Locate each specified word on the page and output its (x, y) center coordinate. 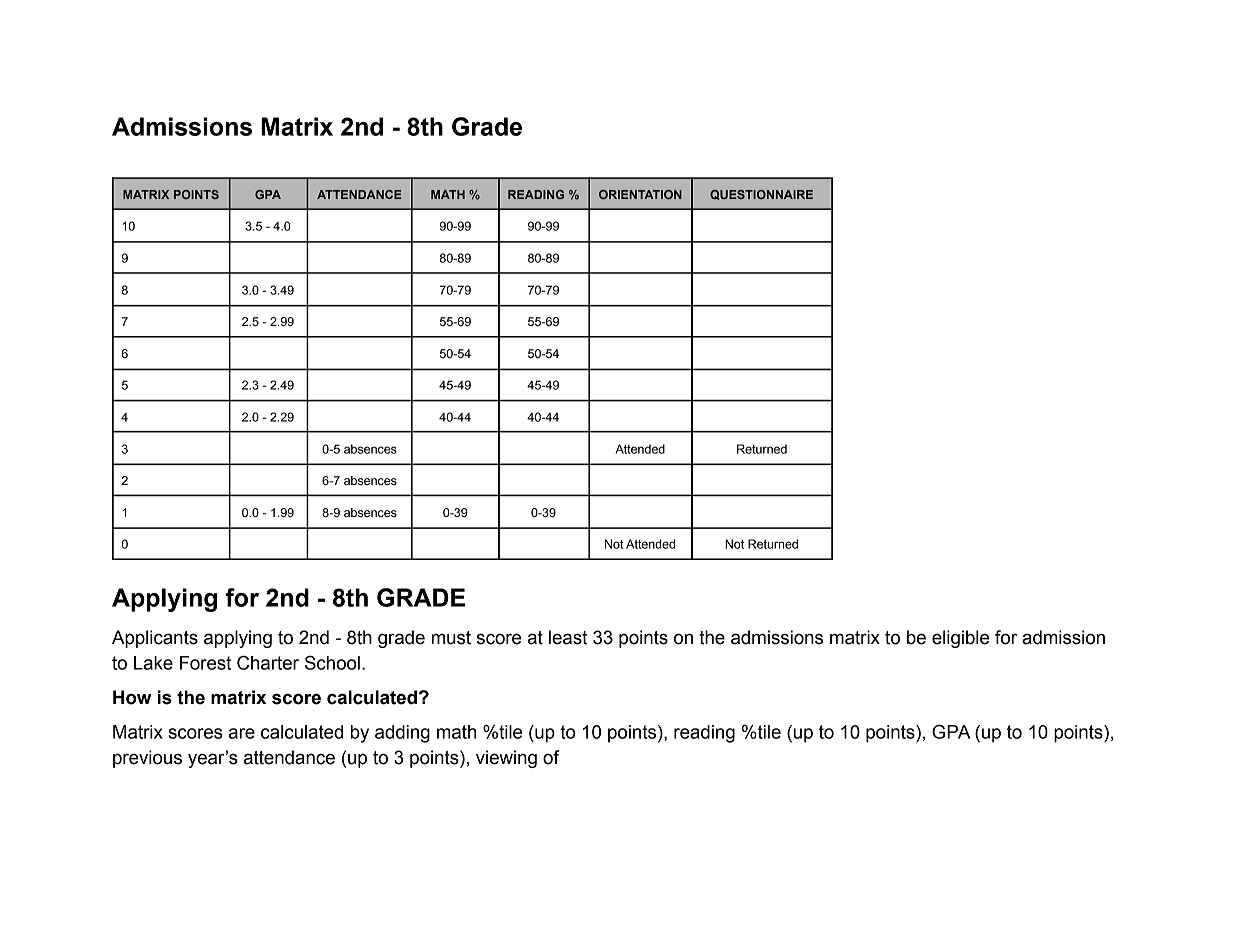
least (568, 637)
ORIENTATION (640, 194)
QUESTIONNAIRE (761, 195)
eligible (960, 639)
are (242, 733)
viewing (506, 759)
